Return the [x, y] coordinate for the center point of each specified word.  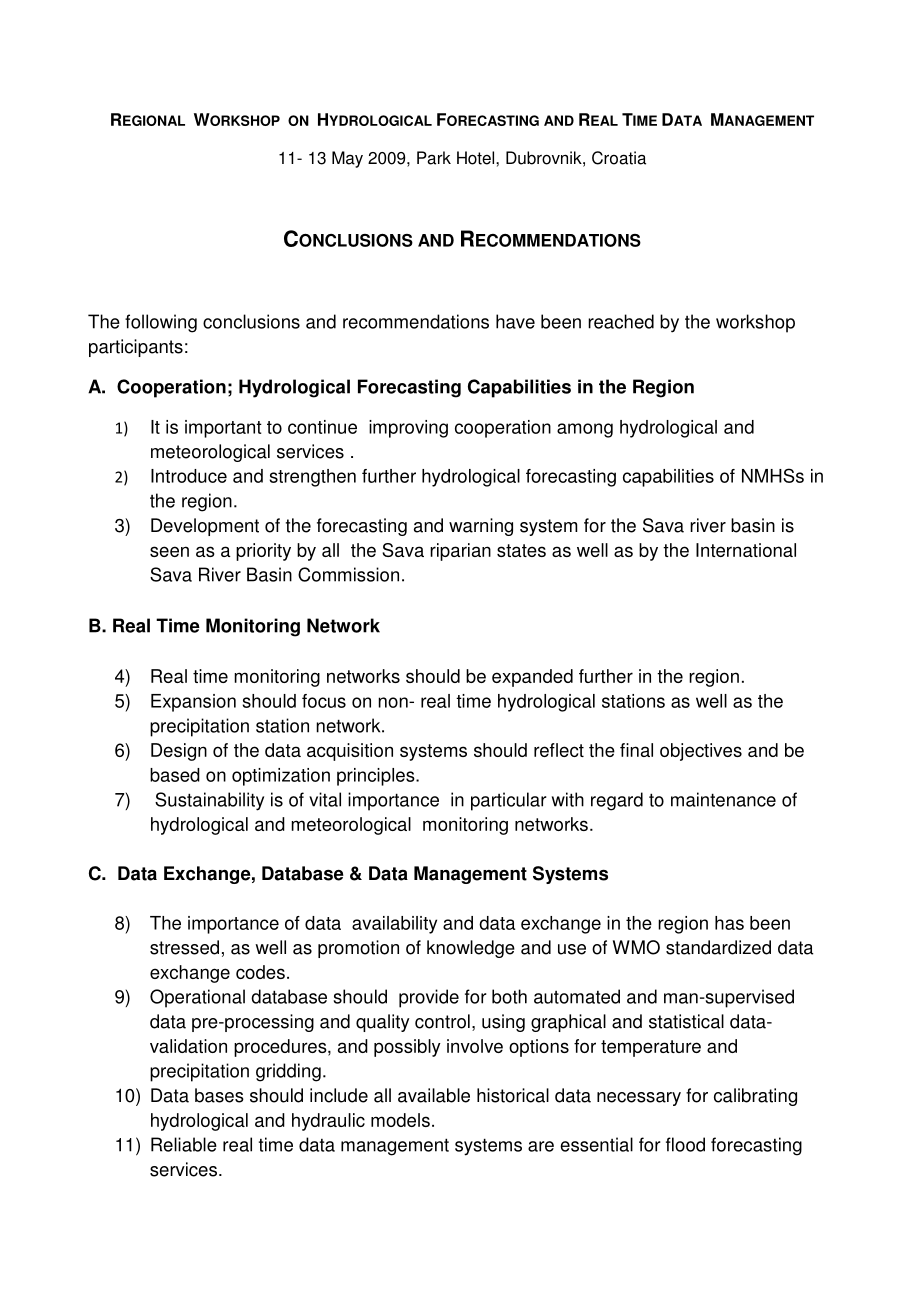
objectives [701, 752]
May [347, 159]
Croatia [619, 158]
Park [434, 158]
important [223, 429]
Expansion [193, 703]
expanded [532, 678]
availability [394, 925]
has [729, 923]
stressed [184, 947]
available [434, 1095]
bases [219, 1095]
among [585, 430]
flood [685, 1144]
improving [408, 429]
